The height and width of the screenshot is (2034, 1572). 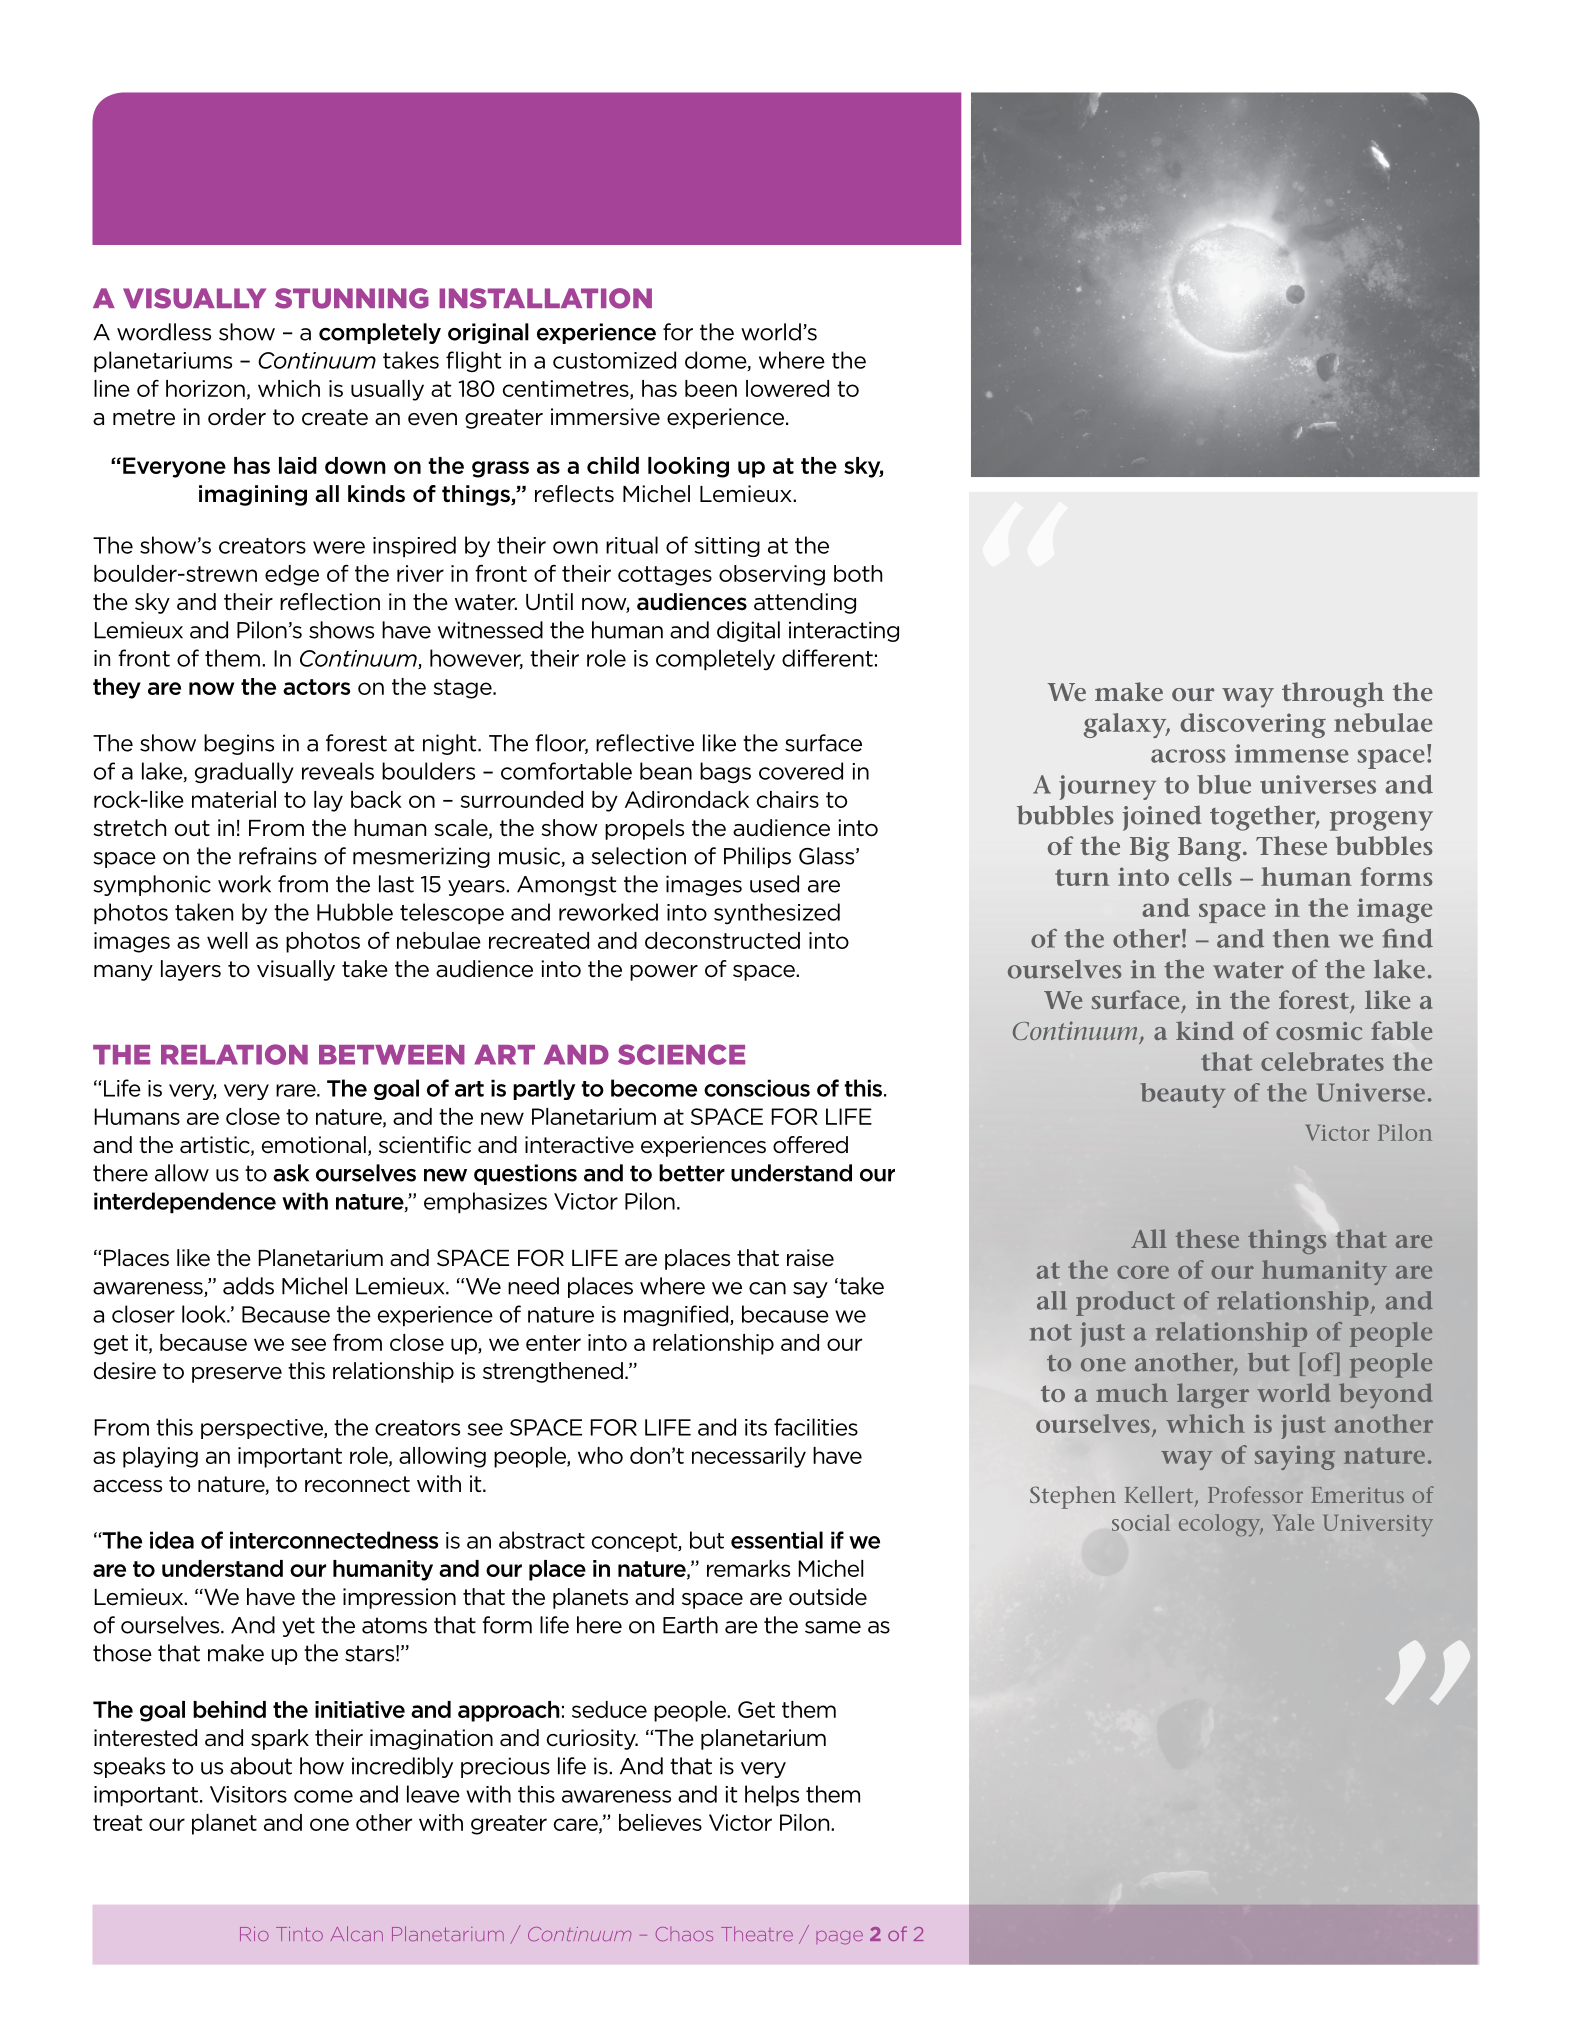 I want to click on Visitors, so click(x=248, y=1794).
